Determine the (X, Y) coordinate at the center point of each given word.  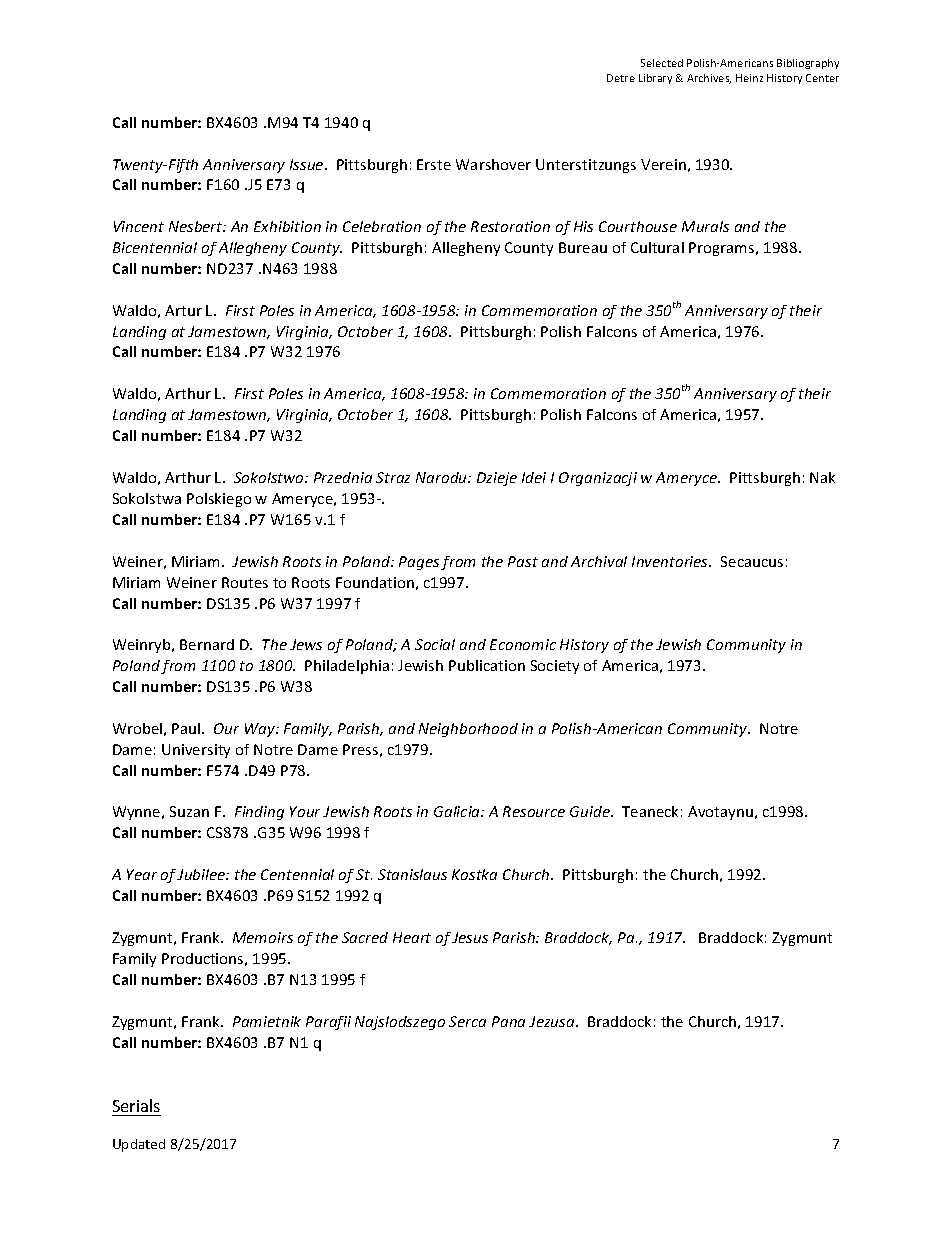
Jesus (470, 937)
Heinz (749, 78)
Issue (308, 164)
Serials (136, 1105)
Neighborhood (468, 730)
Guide (591, 811)
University (196, 751)
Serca (467, 1021)
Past (523, 561)
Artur (183, 310)
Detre (621, 78)
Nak (822, 477)
